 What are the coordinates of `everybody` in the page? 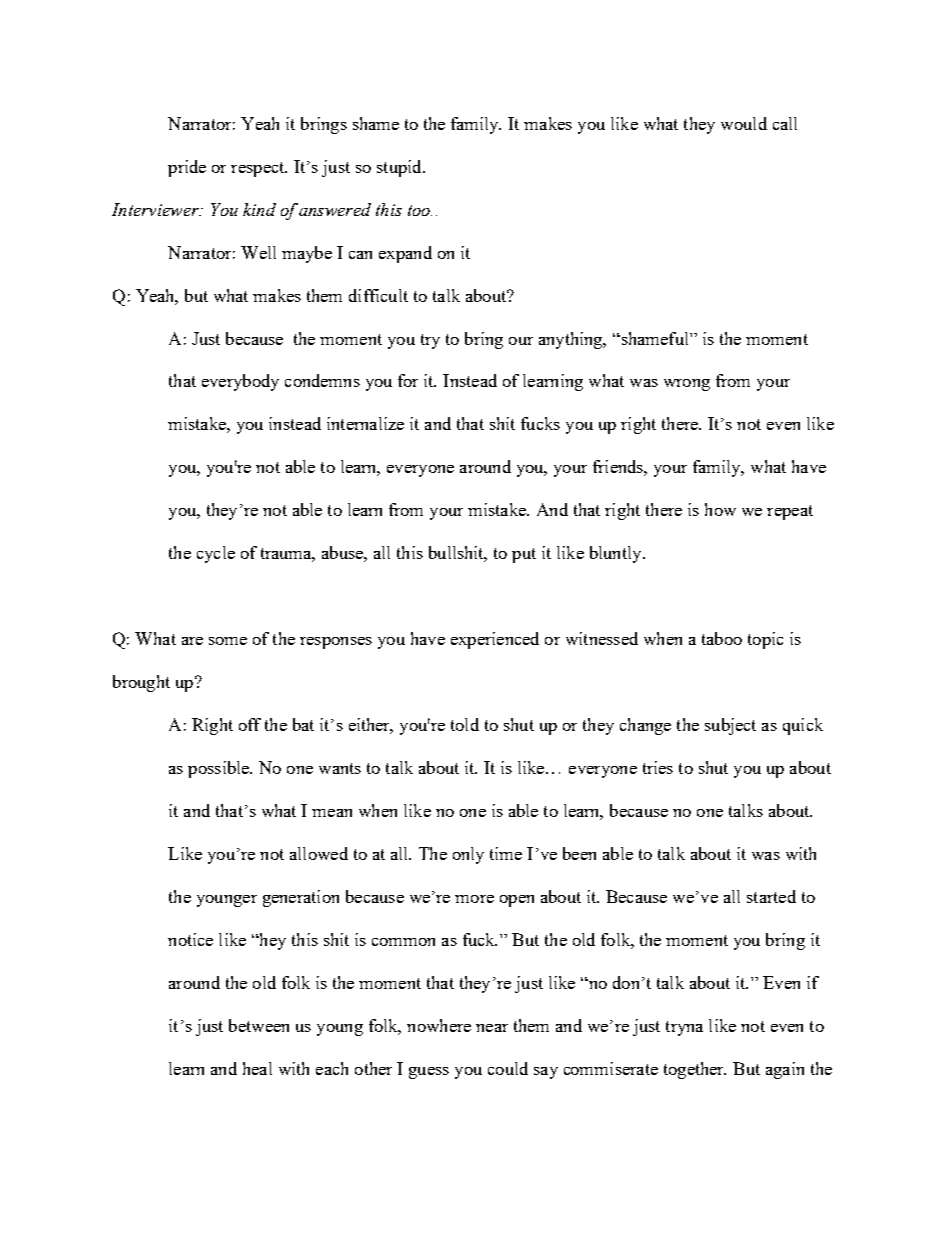 It's located at (240, 382).
